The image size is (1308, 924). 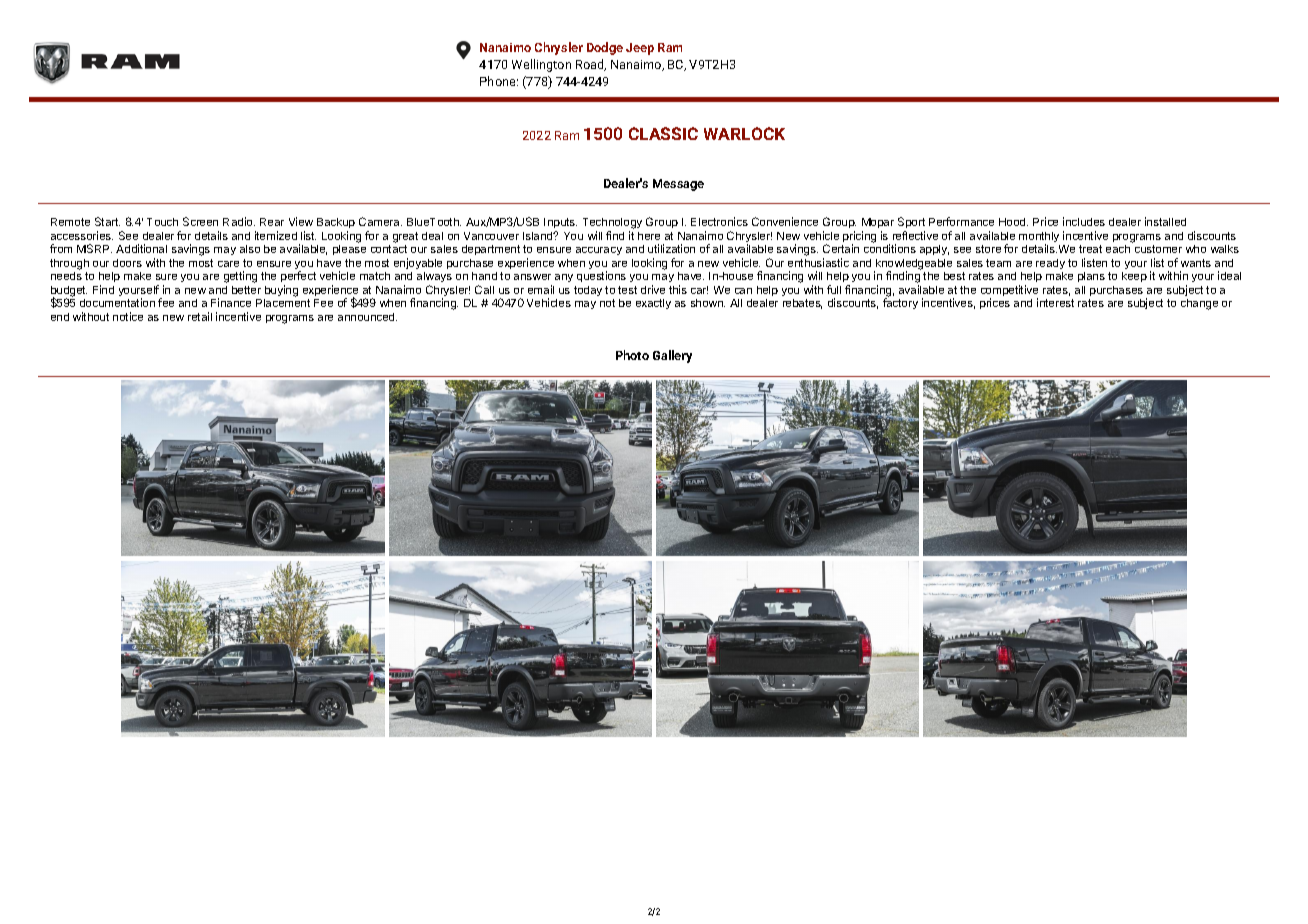 What do you see at coordinates (1055, 302) in the screenshot?
I see `interest` at bounding box center [1055, 302].
